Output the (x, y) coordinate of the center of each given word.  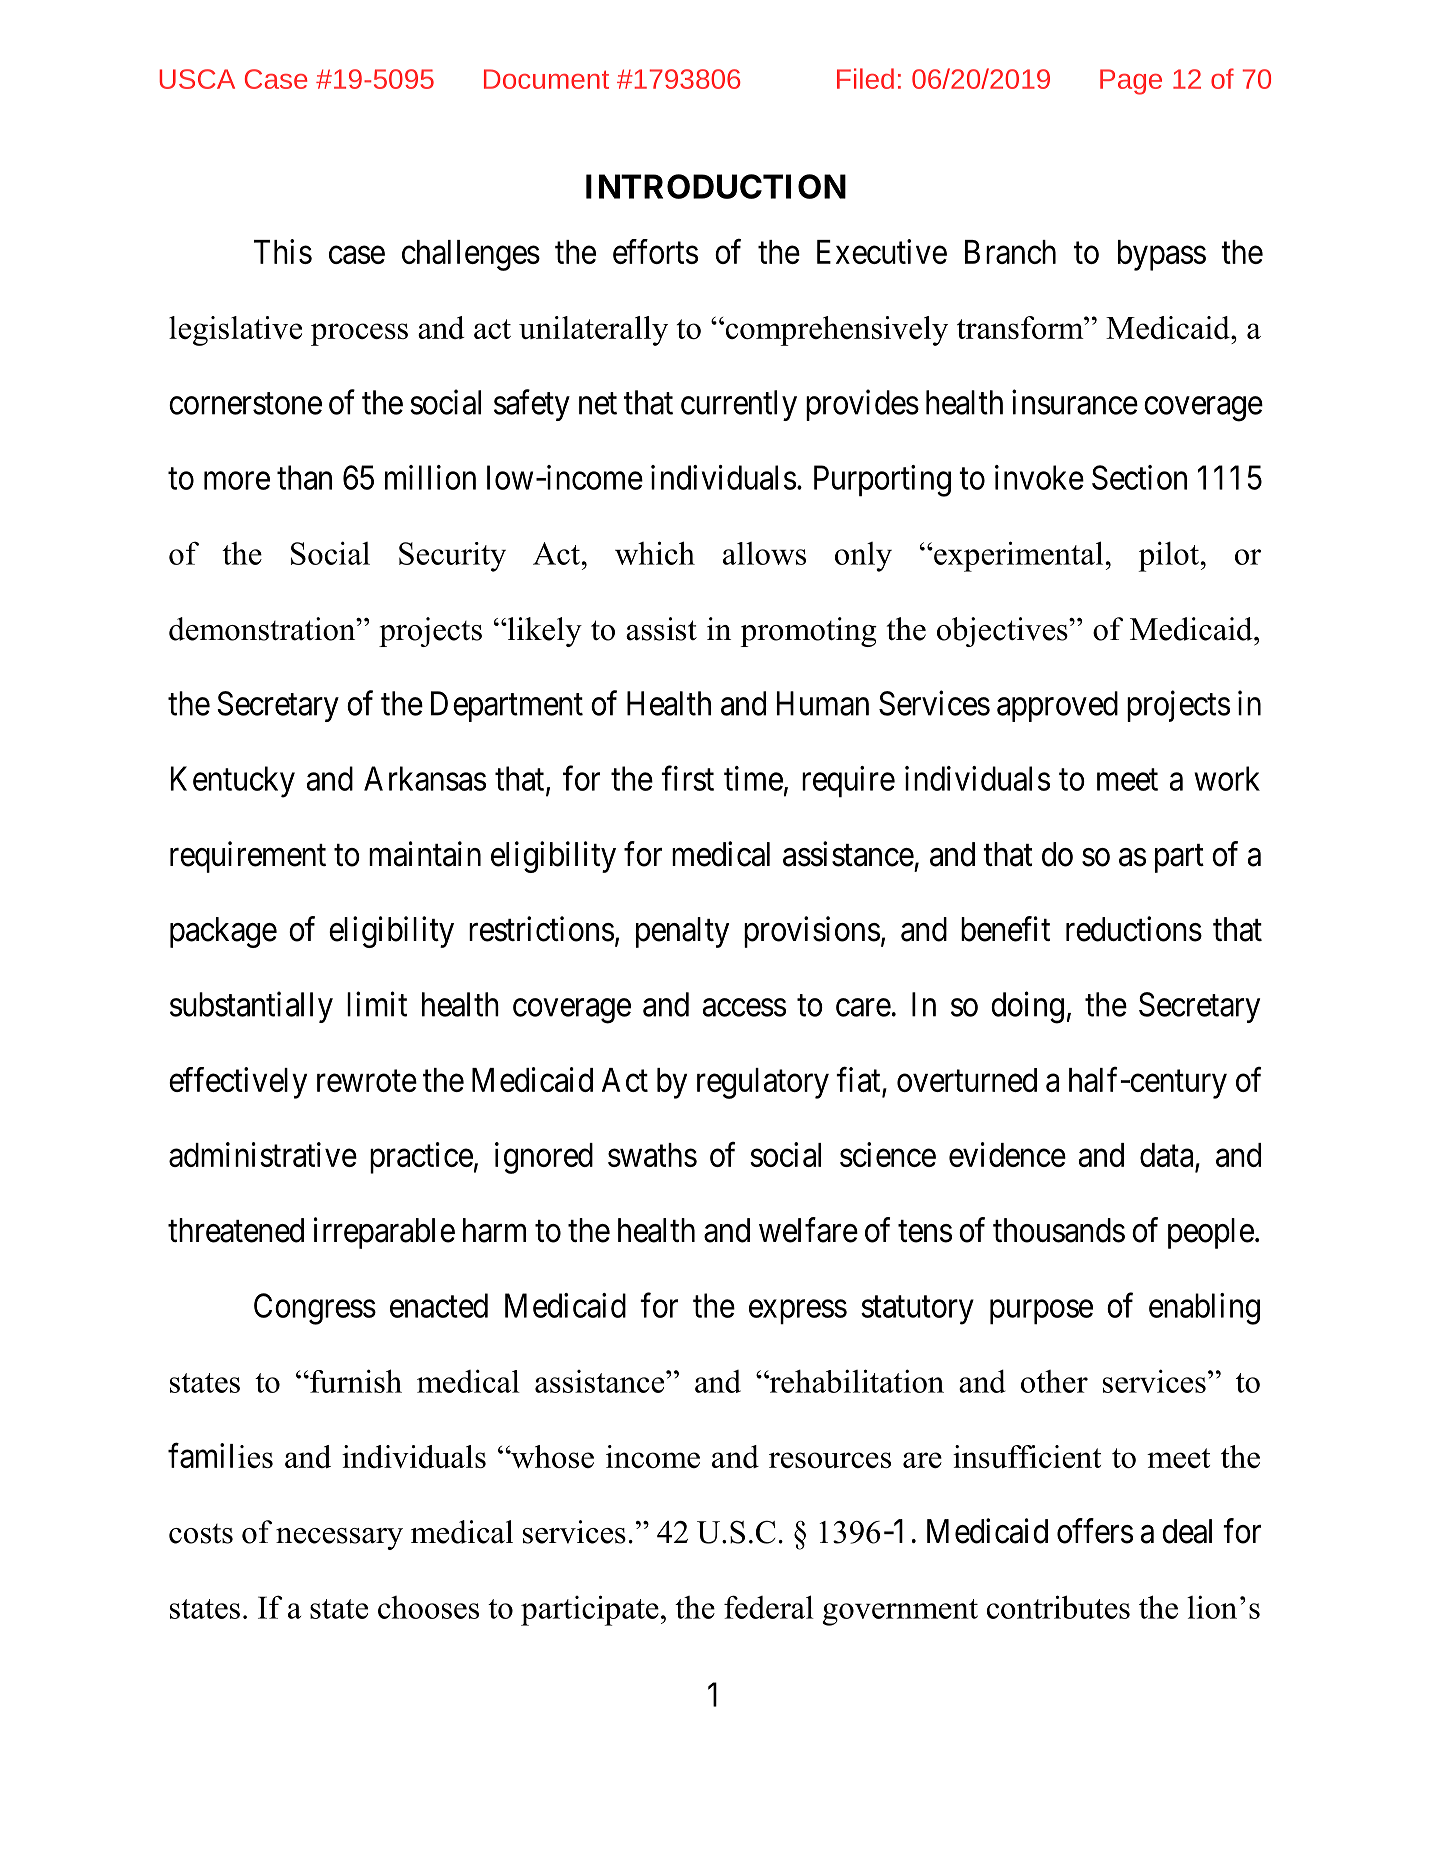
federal (769, 1607)
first (687, 778)
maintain (425, 854)
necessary (339, 1539)
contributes (1058, 1607)
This (283, 251)
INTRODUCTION (716, 186)
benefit (1005, 929)
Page (1131, 82)
